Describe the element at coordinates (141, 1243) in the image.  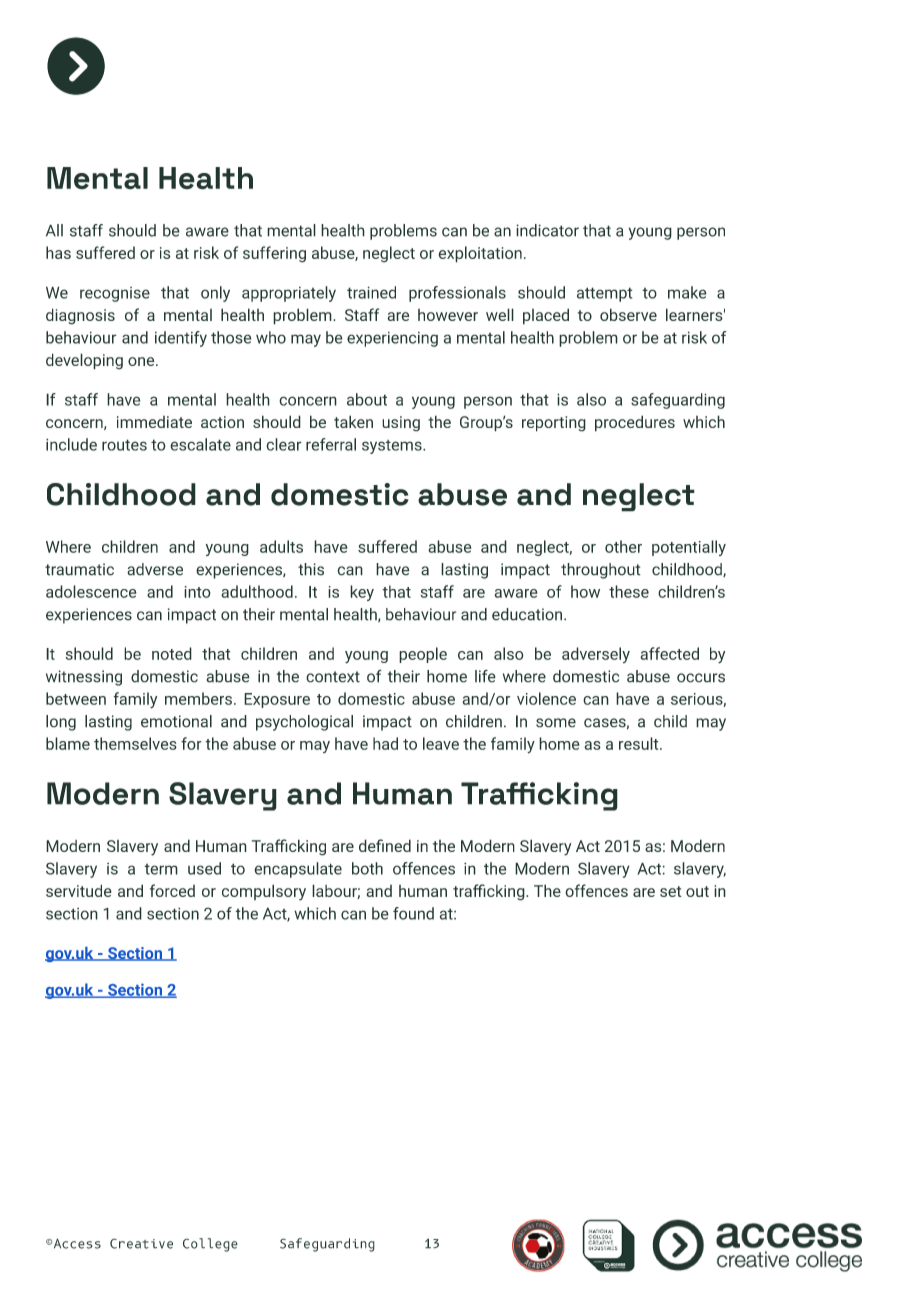
I see `Creative` at that location.
